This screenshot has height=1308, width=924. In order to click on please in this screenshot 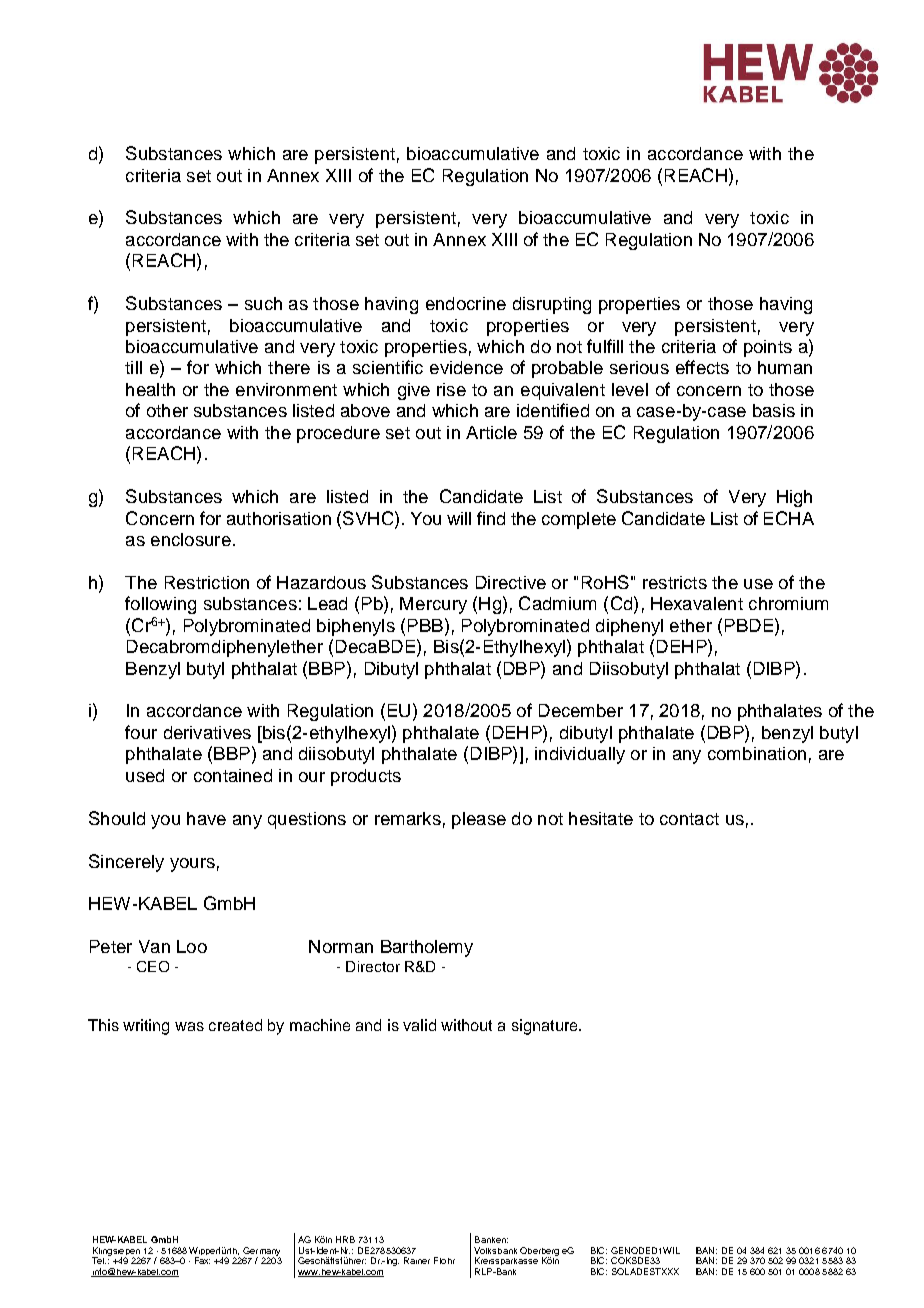, I will do `click(479, 820)`.
